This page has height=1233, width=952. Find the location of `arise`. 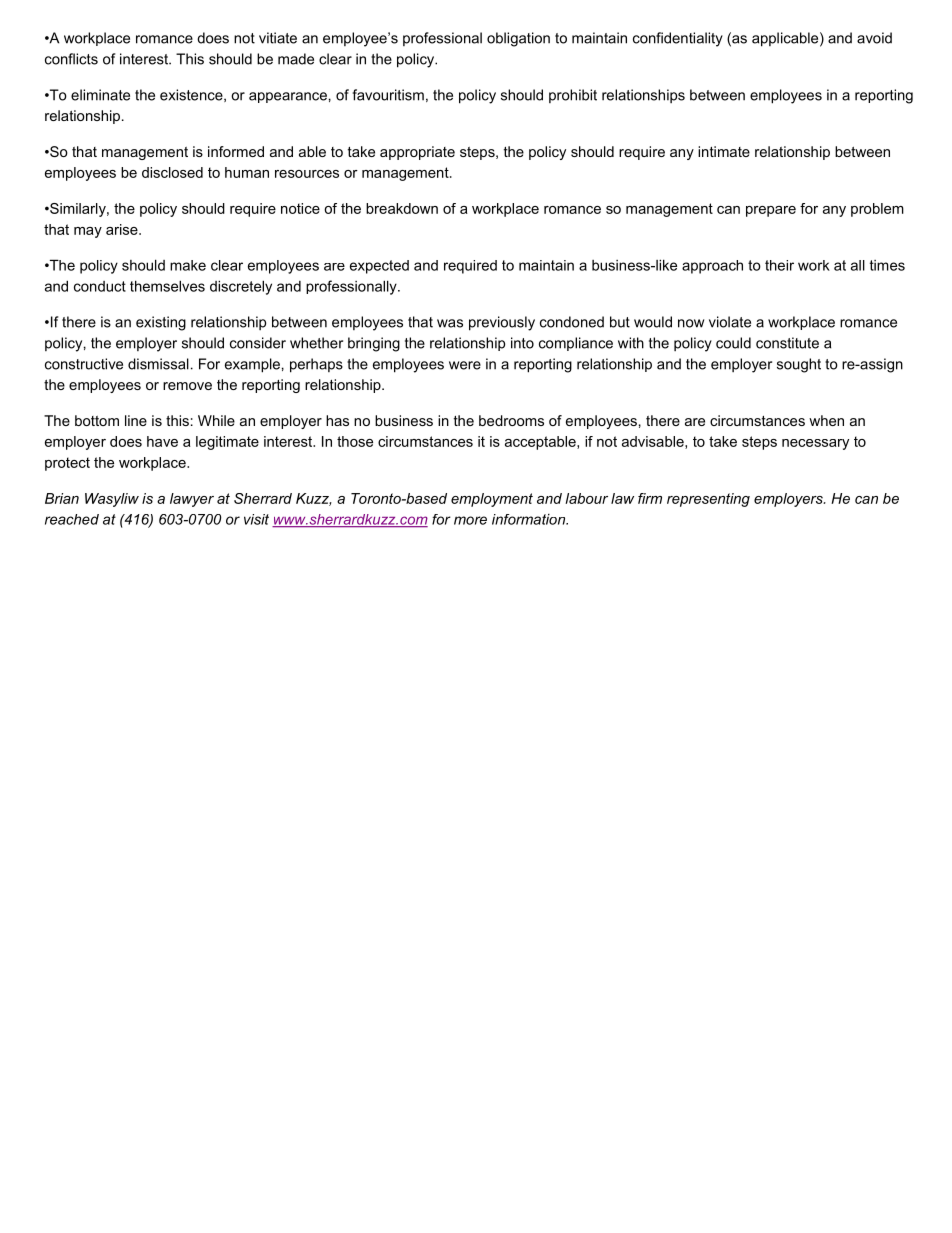

arise is located at coordinates (123, 229).
